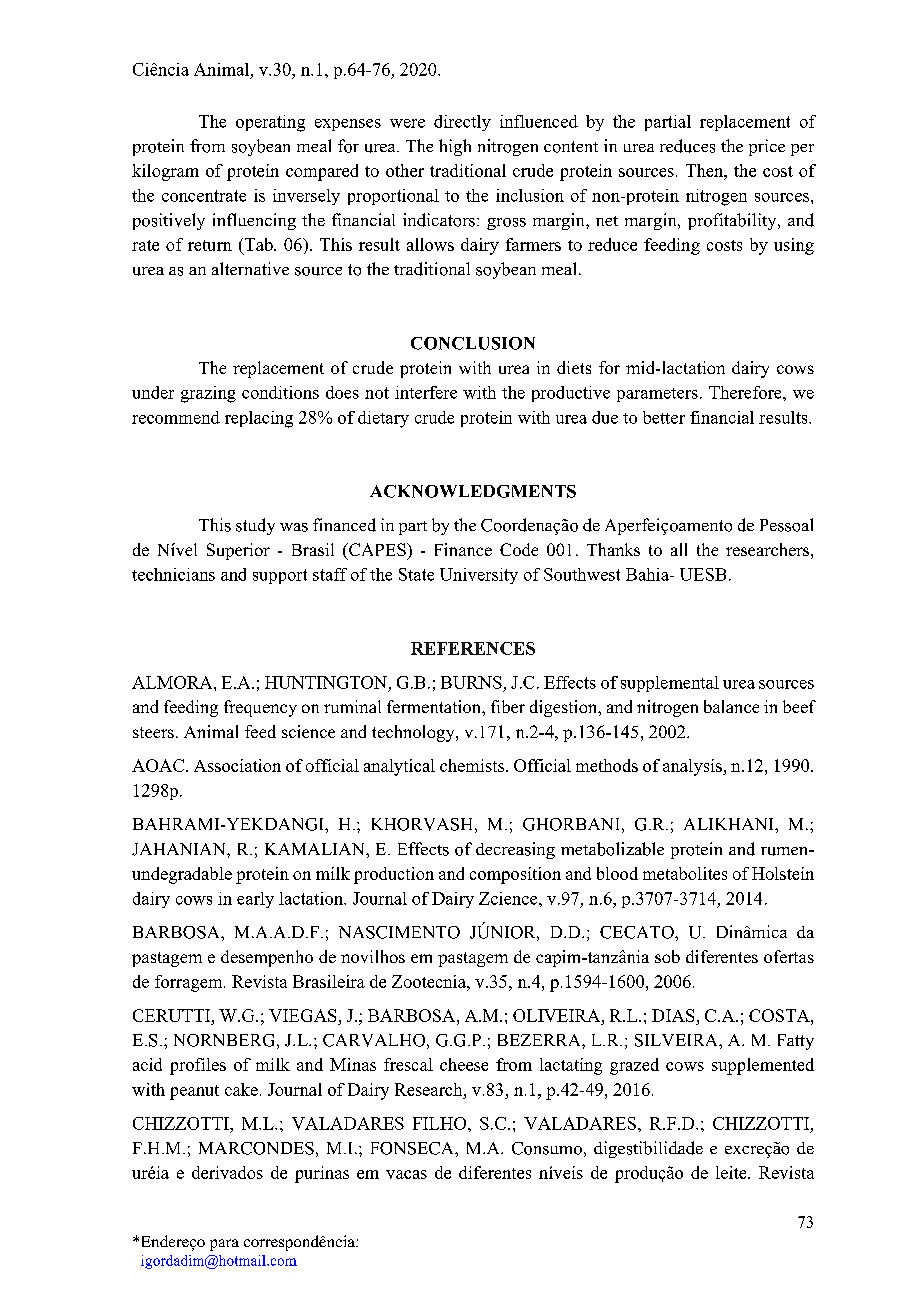 Image resolution: width=924 pixels, height=1308 pixels. What do you see at coordinates (763, 1066) in the screenshot?
I see `supplemented` at bounding box center [763, 1066].
